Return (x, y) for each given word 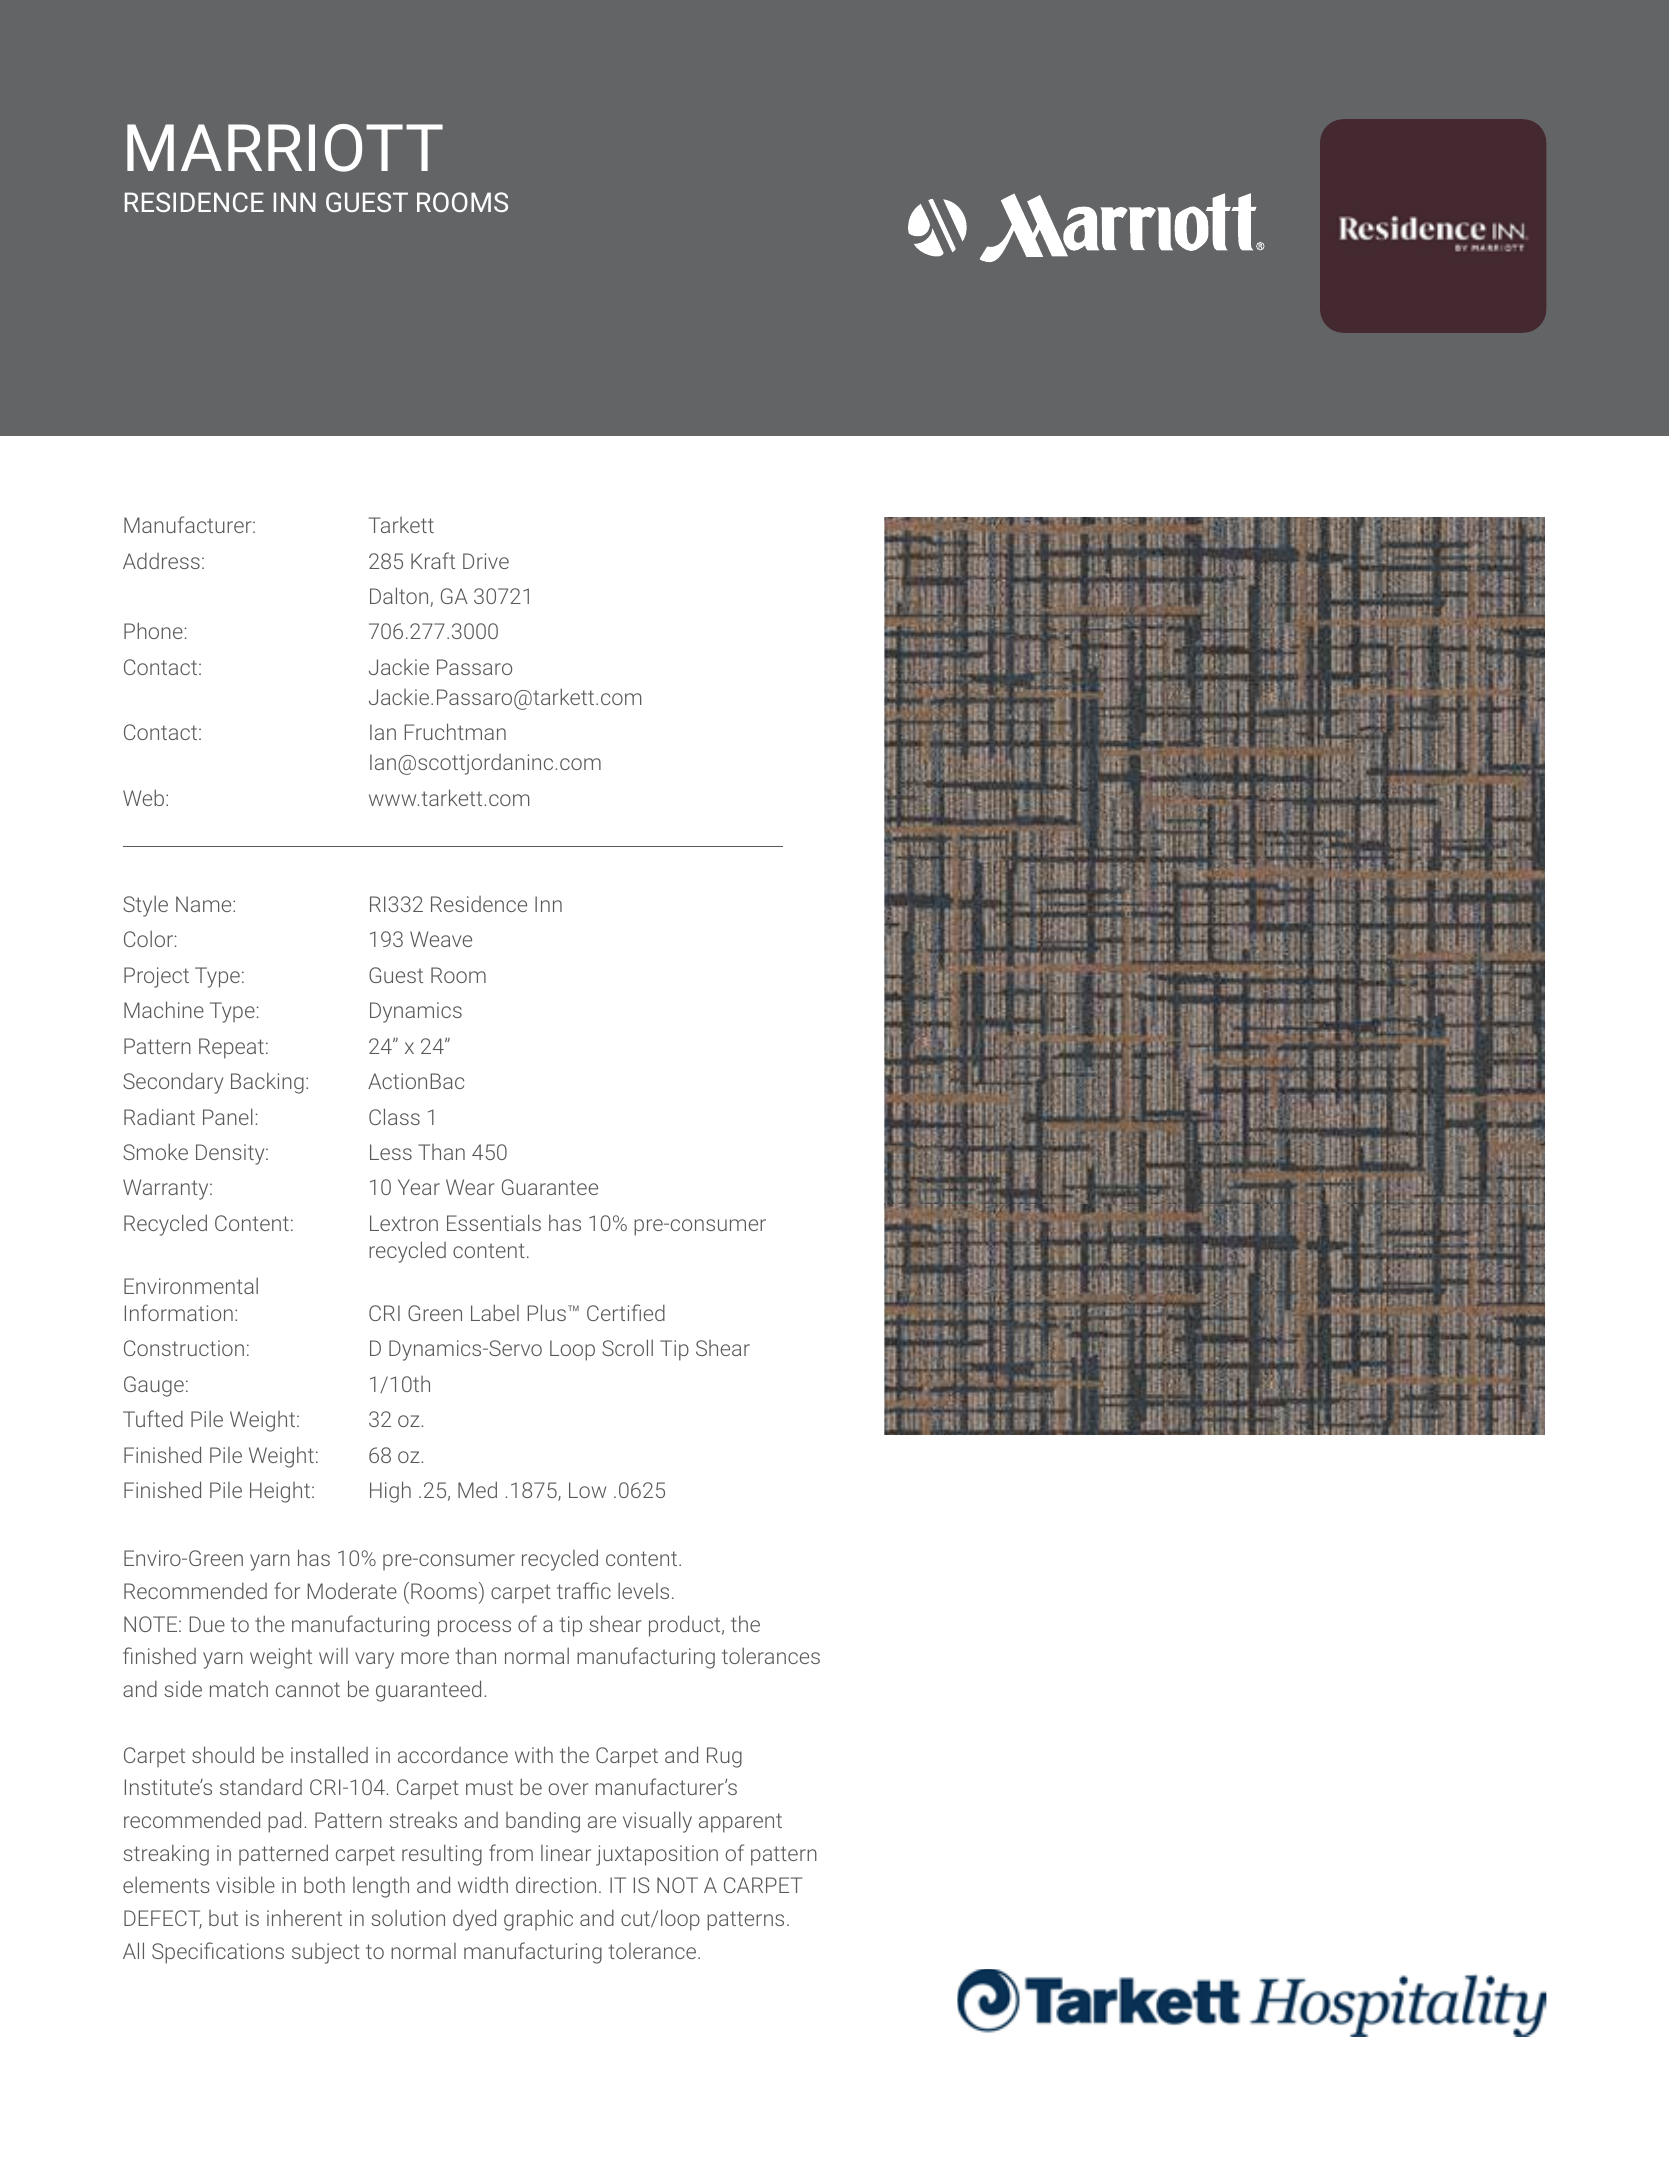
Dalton (400, 597)
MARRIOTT (285, 148)
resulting (442, 1855)
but (223, 1918)
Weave (441, 939)
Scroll (627, 1347)
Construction (184, 1348)
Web (143, 797)
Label (495, 1312)
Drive (486, 561)
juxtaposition (657, 1855)
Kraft (433, 560)
